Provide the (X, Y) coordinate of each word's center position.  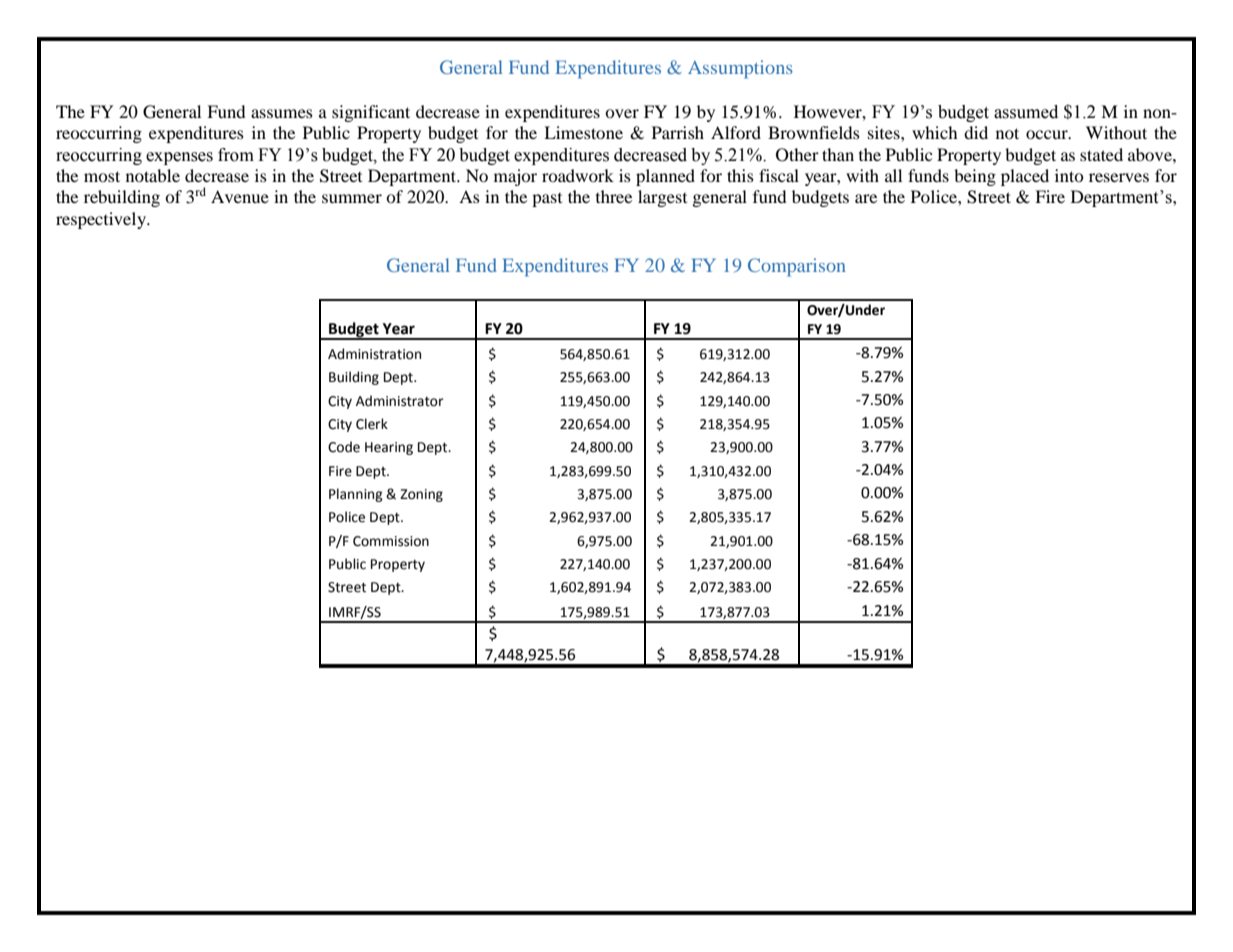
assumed (1026, 112)
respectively (102, 220)
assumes (282, 113)
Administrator (400, 401)
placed (1025, 177)
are (866, 198)
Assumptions (740, 69)
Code (344, 447)
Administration (374, 354)
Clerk (372, 424)
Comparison (797, 267)
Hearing (389, 448)
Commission (391, 541)
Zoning (421, 495)
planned (665, 177)
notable (153, 175)
